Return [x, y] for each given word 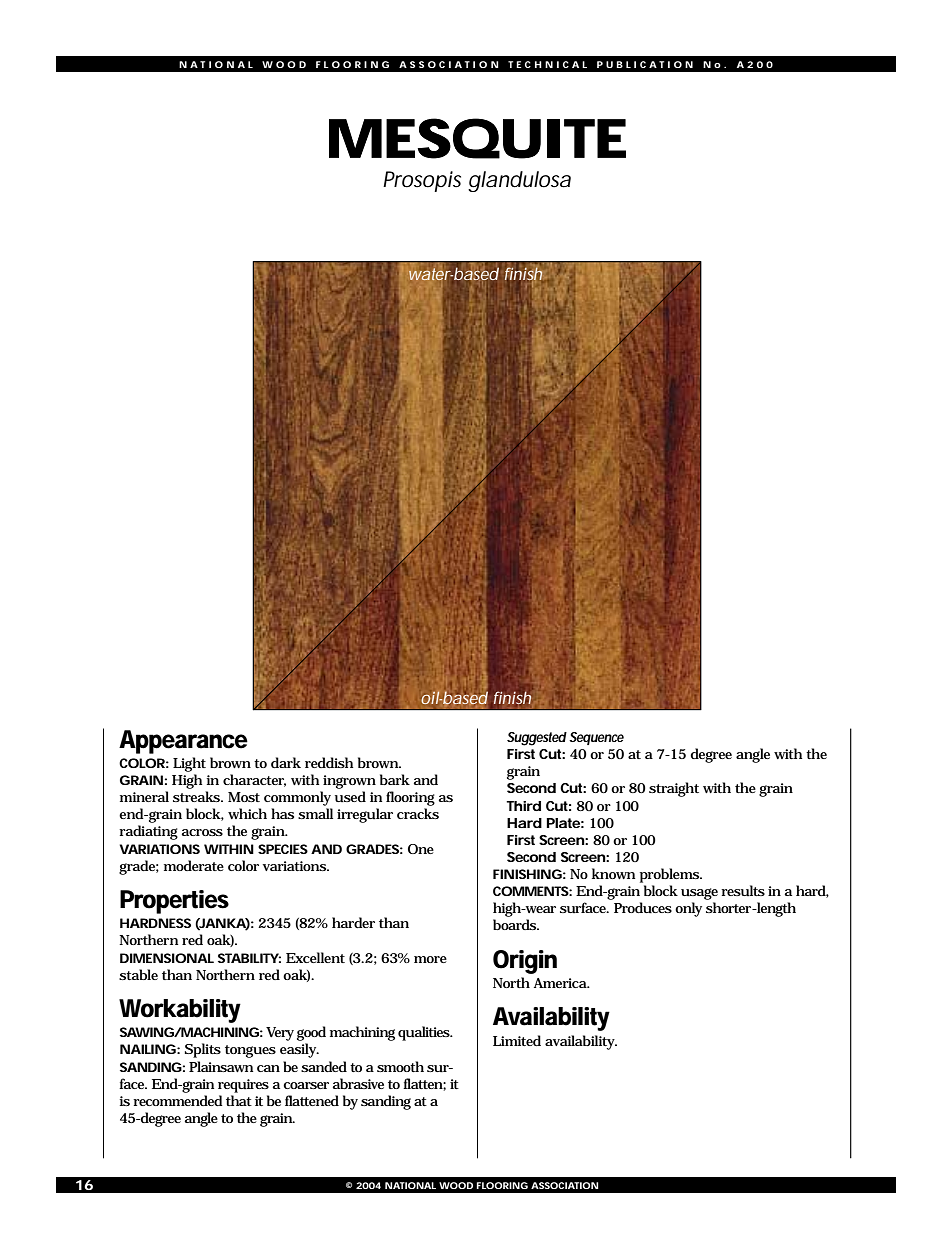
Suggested [537, 739]
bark [395, 779]
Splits [203, 1050]
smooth [400, 1066]
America [561, 983]
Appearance [183, 742]
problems [670, 875]
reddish [329, 762]
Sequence [596, 738]
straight [674, 789]
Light [189, 764]
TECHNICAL [547, 64]
